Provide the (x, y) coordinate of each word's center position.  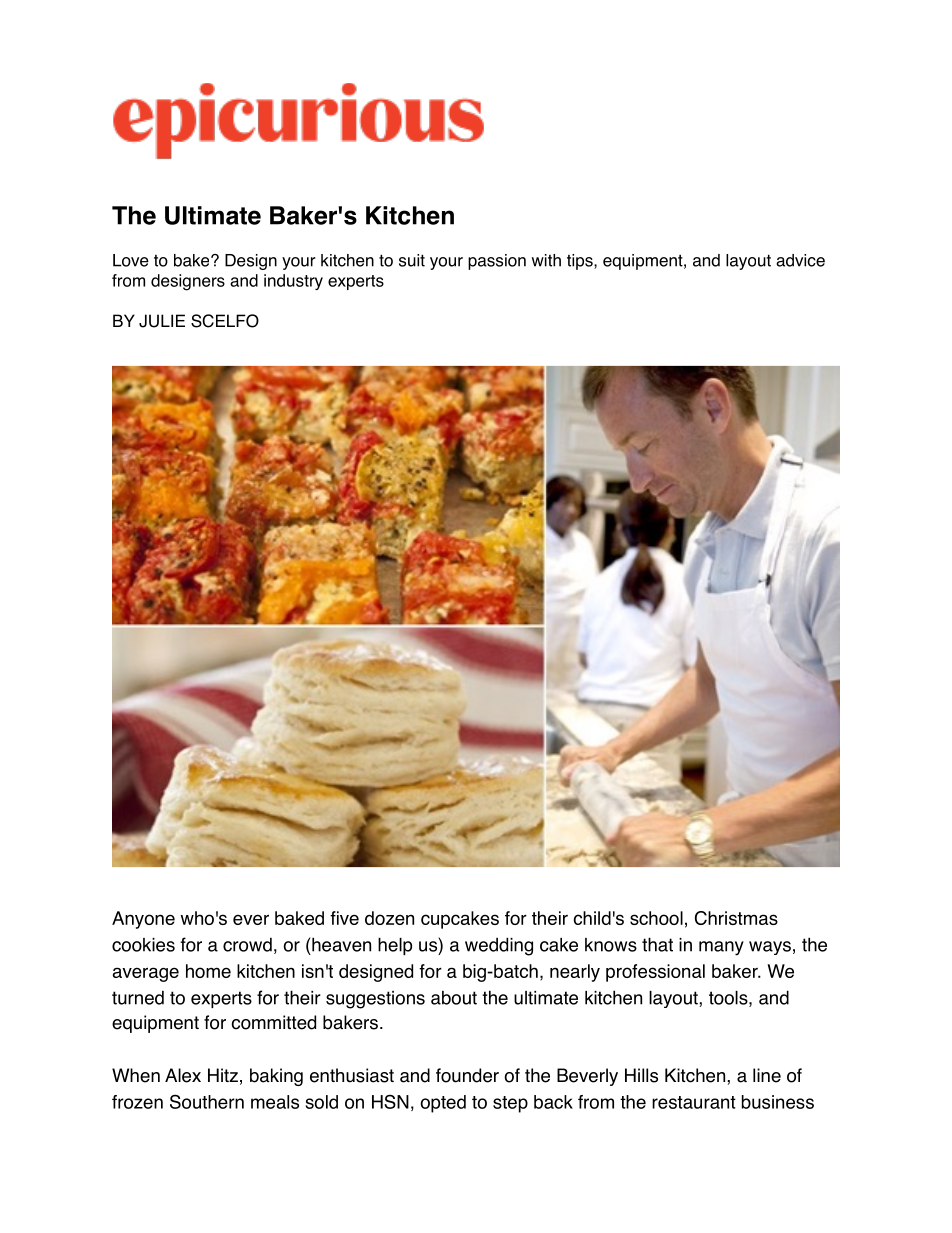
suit (412, 260)
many (721, 948)
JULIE (162, 321)
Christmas (736, 918)
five (344, 918)
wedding (499, 946)
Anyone (143, 920)
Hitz (223, 1075)
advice (800, 260)
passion (497, 262)
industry (293, 282)
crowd (247, 945)
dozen (389, 918)
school (656, 918)
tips (581, 262)
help (395, 946)
